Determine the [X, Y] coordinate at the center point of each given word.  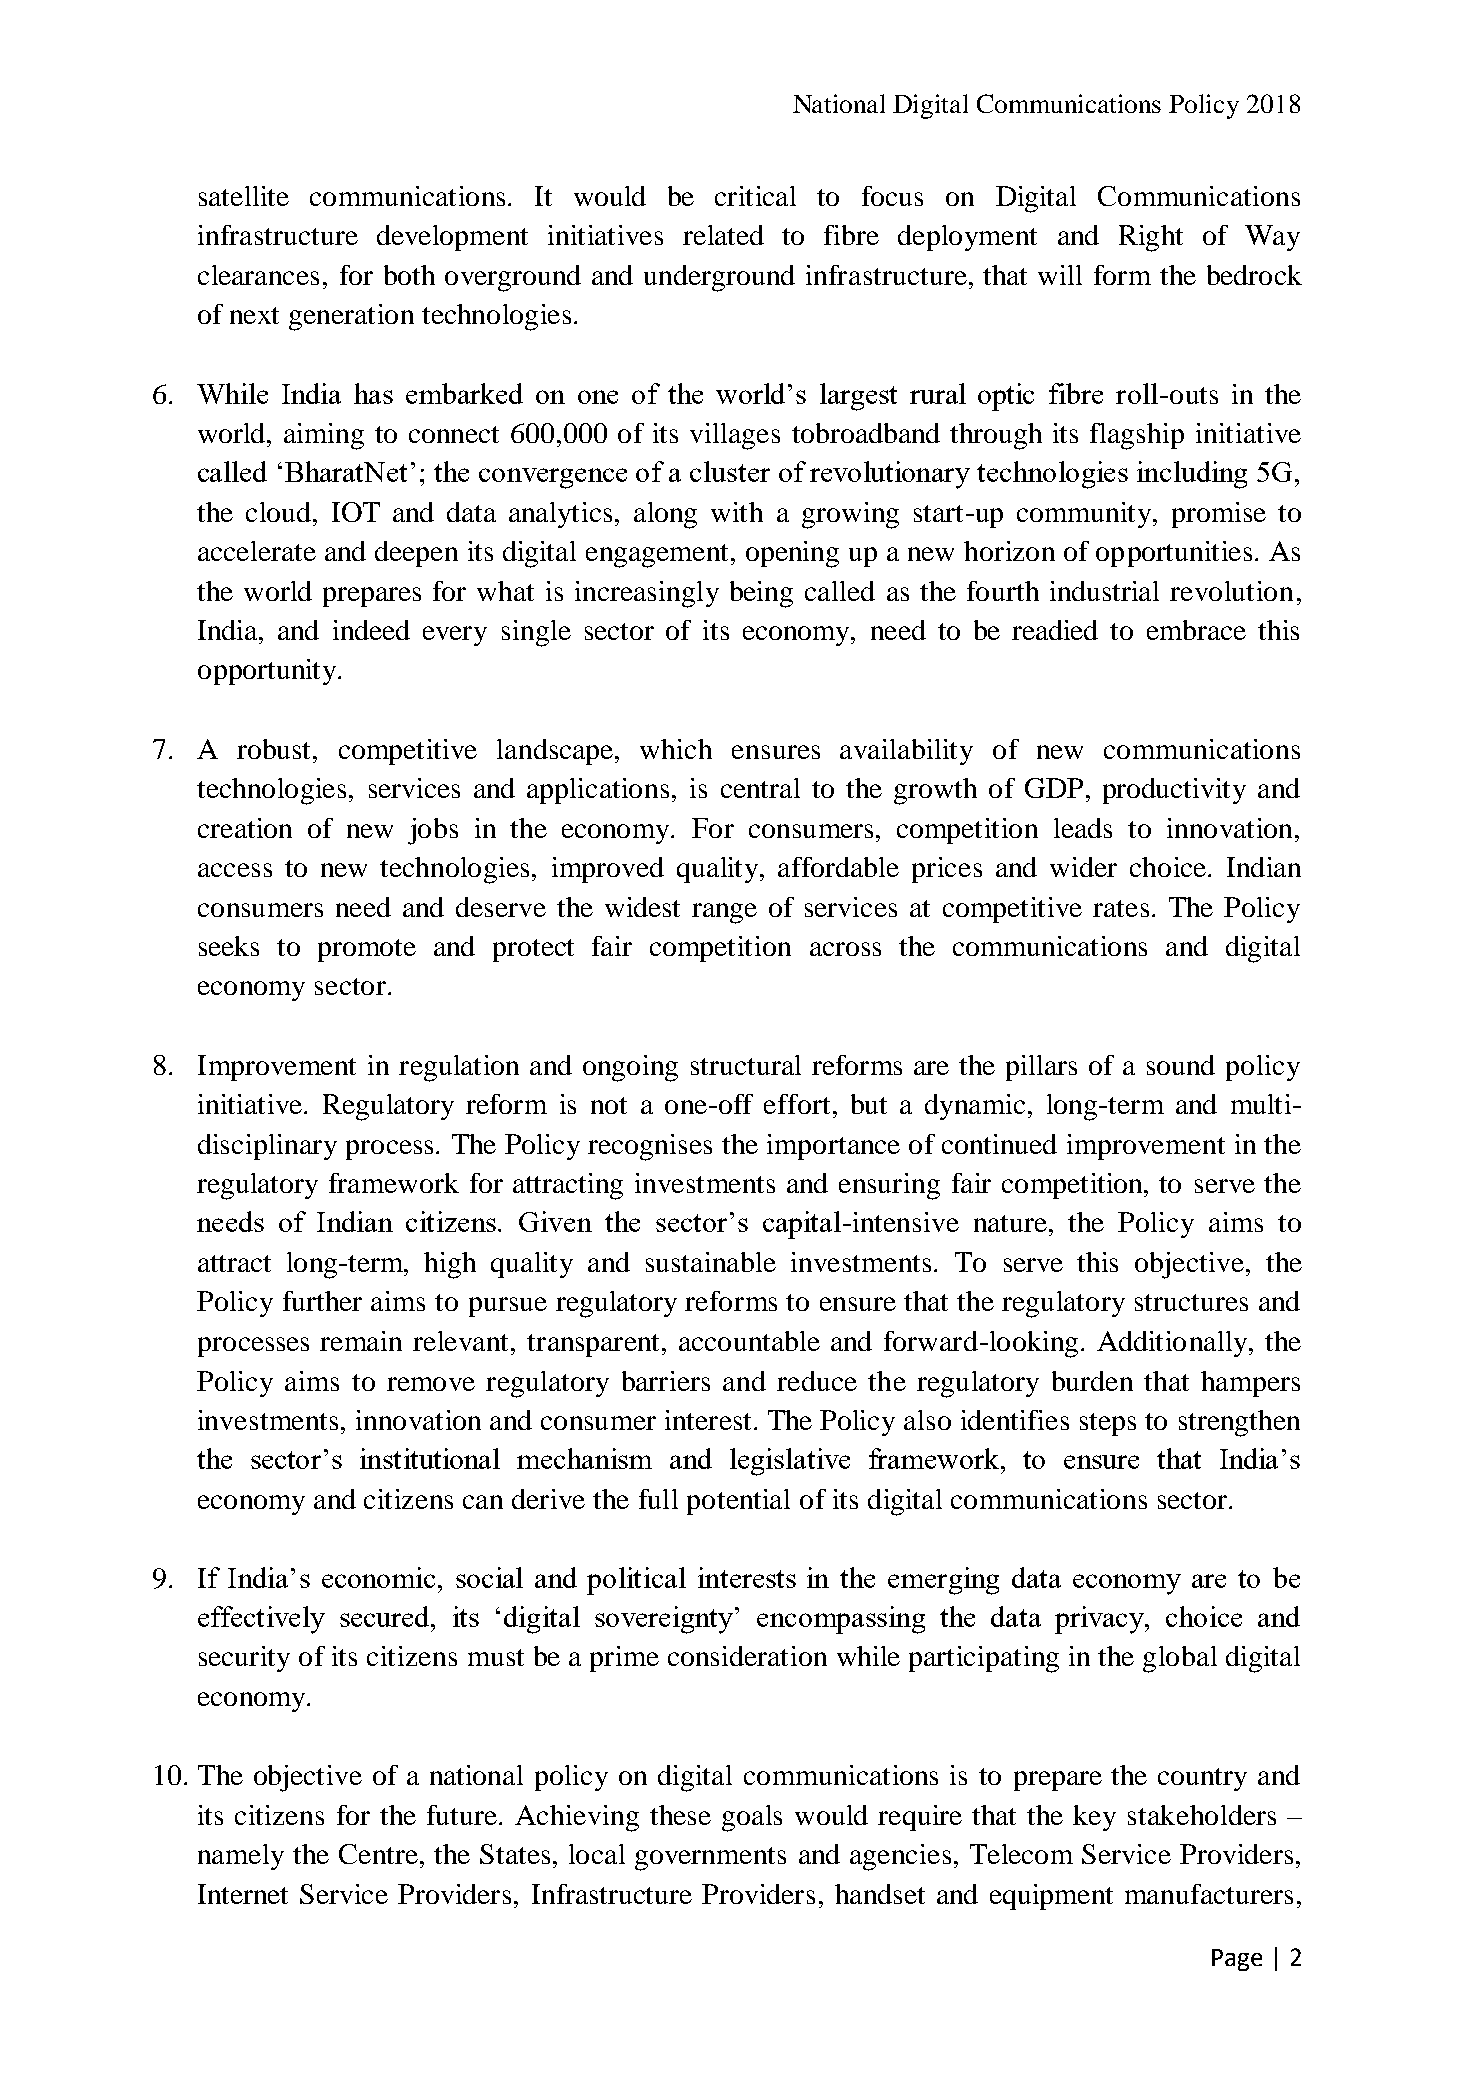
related [723, 235]
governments [710, 1859]
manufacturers [1209, 1894]
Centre [378, 1854]
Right [1151, 238]
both [409, 275]
